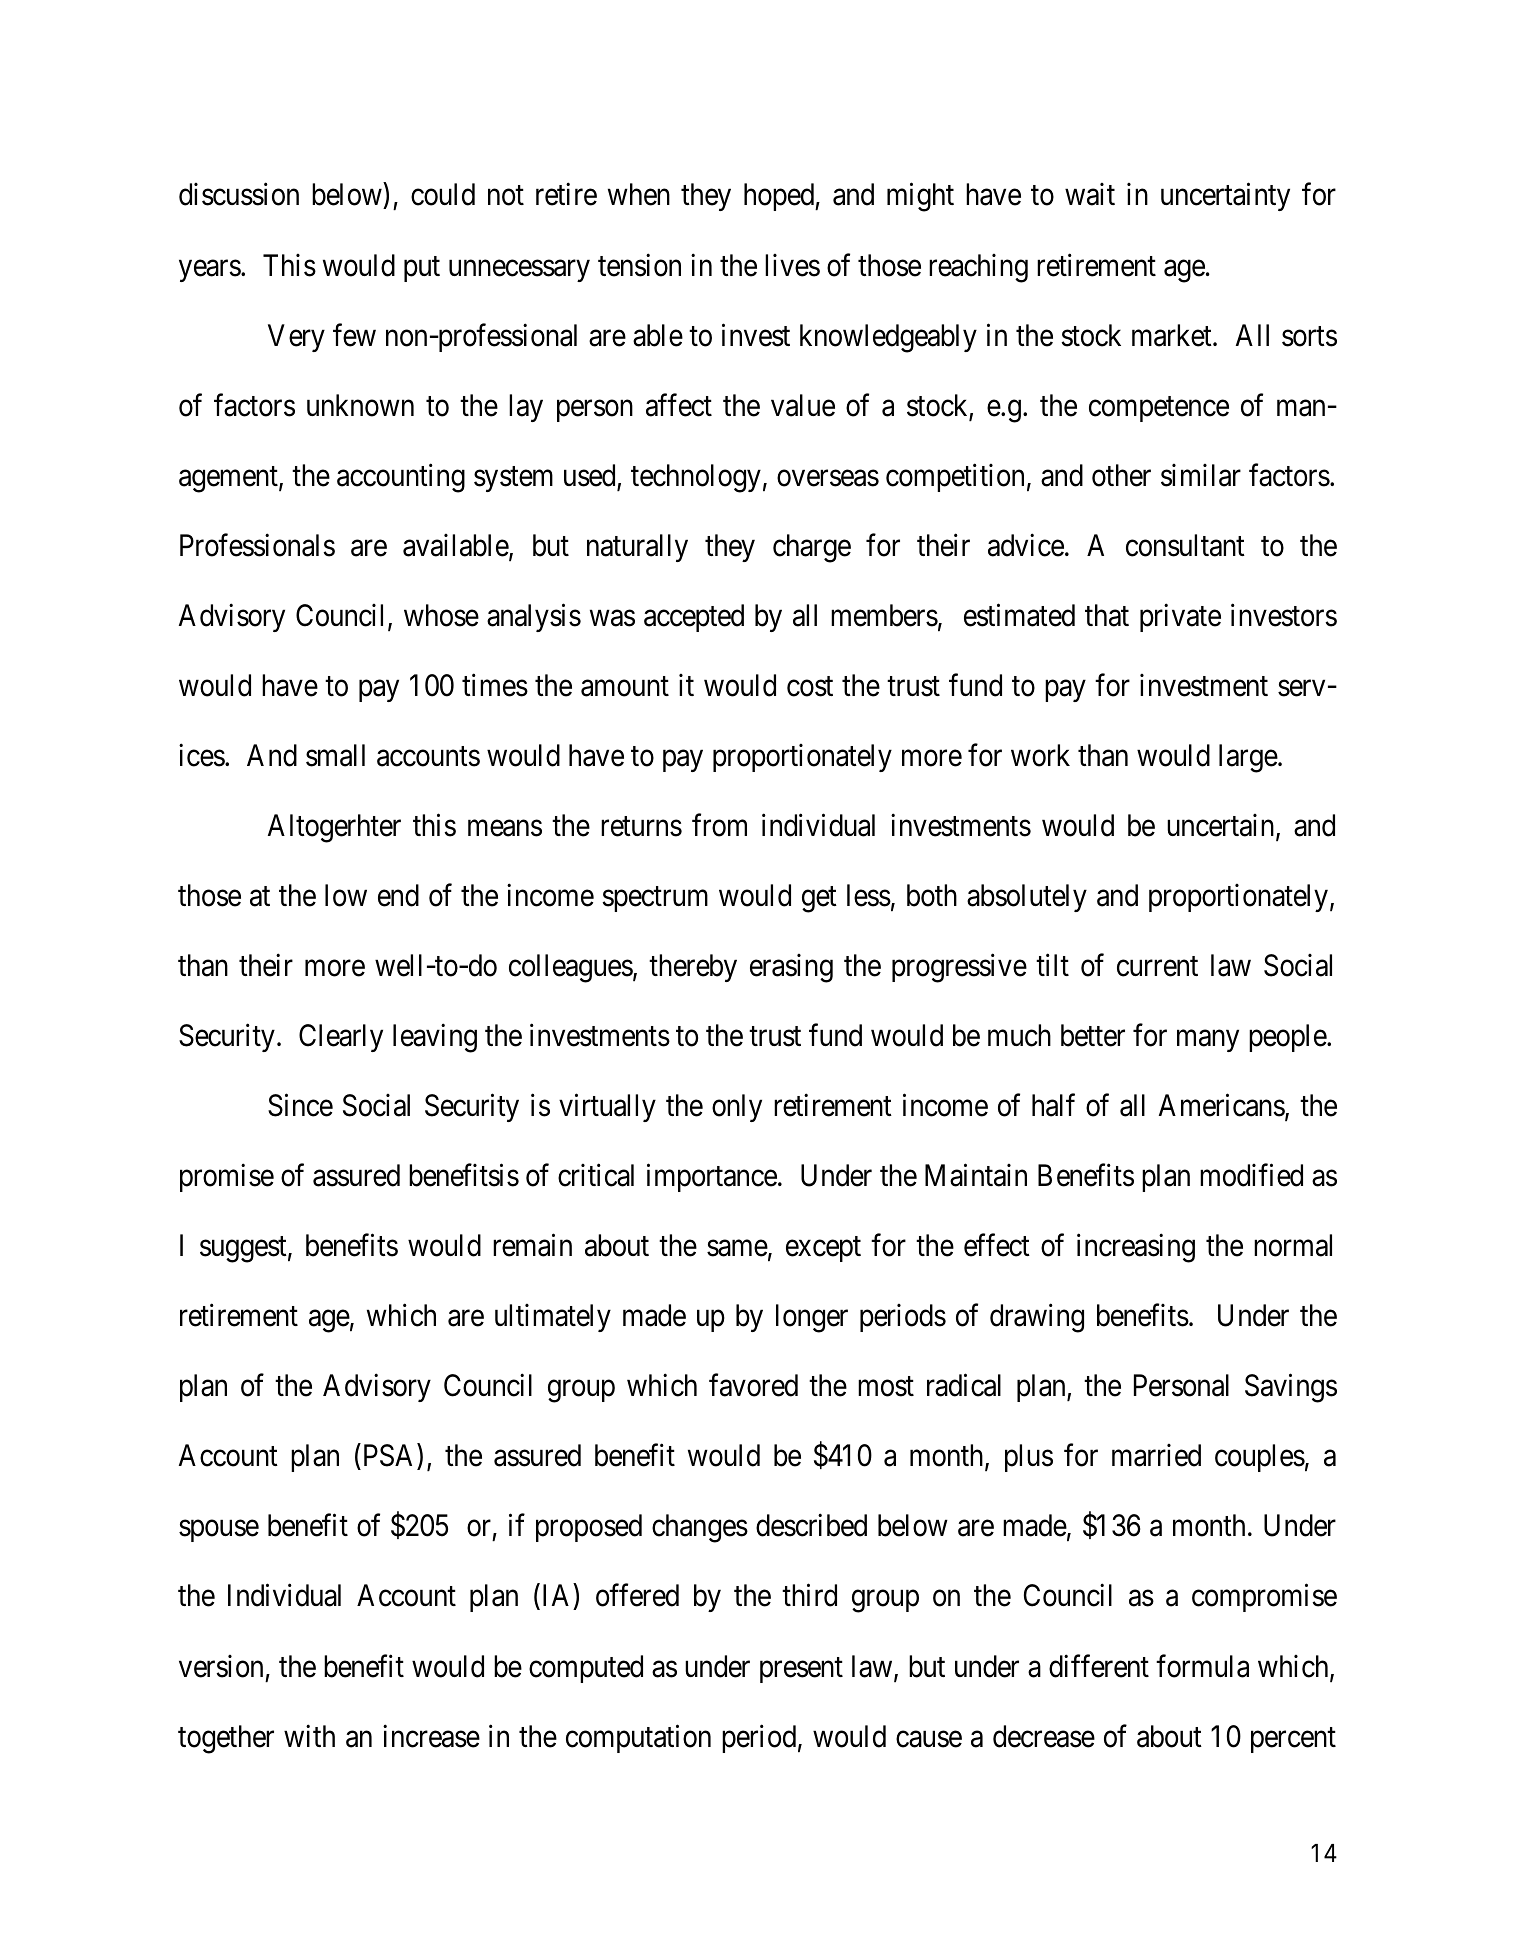  What do you see at coordinates (639, 265) in the screenshot?
I see `tension` at bounding box center [639, 265].
